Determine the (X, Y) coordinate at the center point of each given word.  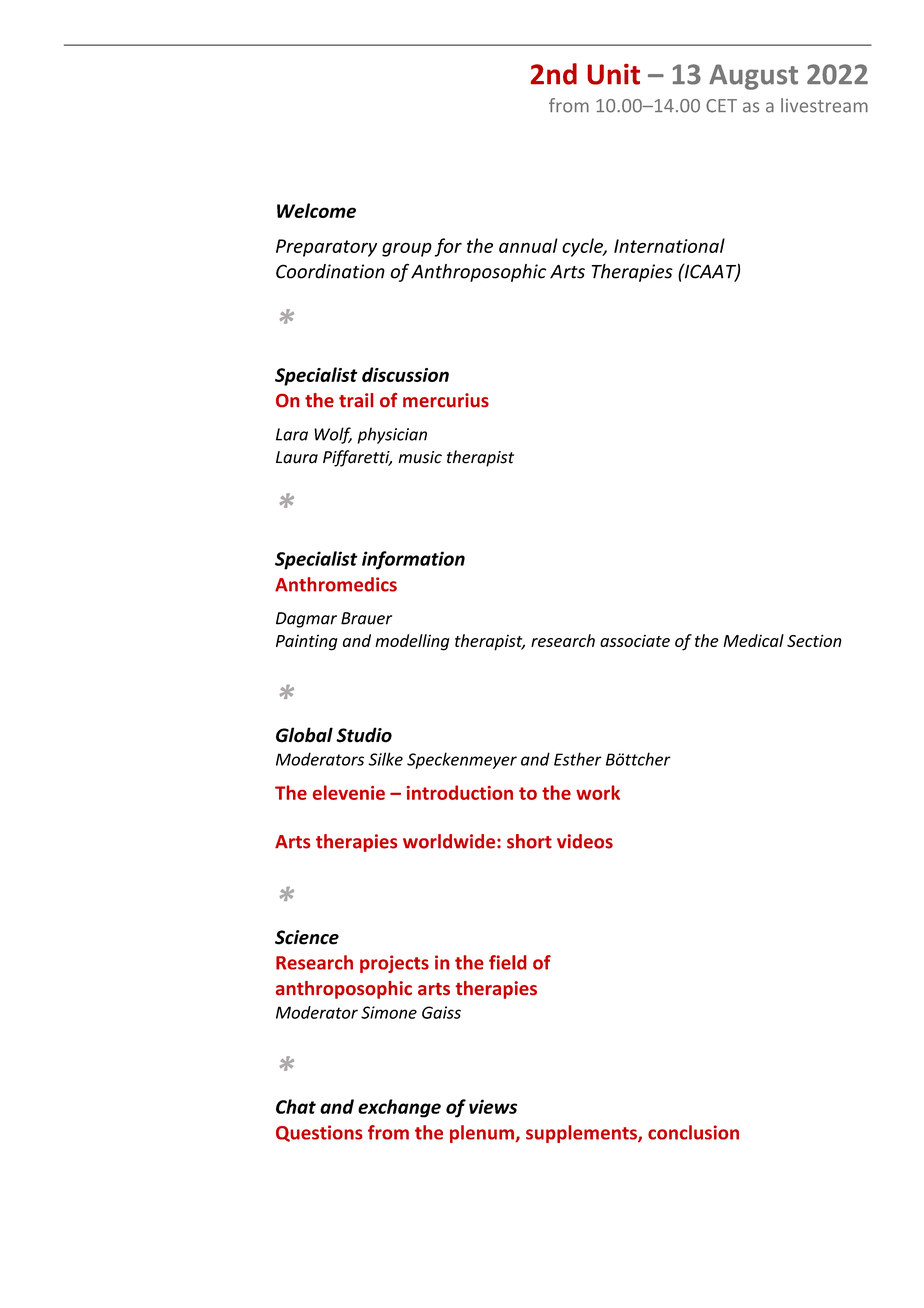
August (753, 77)
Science (307, 937)
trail (356, 400)
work (598, 792)
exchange (399, 1108)
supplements (582, 1134)
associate (635, 641)
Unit (613, 74)
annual (528, 245)
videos (585, 841)
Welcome (316, 210)
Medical (753, 640)
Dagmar (306, 620)
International (669, 245)
